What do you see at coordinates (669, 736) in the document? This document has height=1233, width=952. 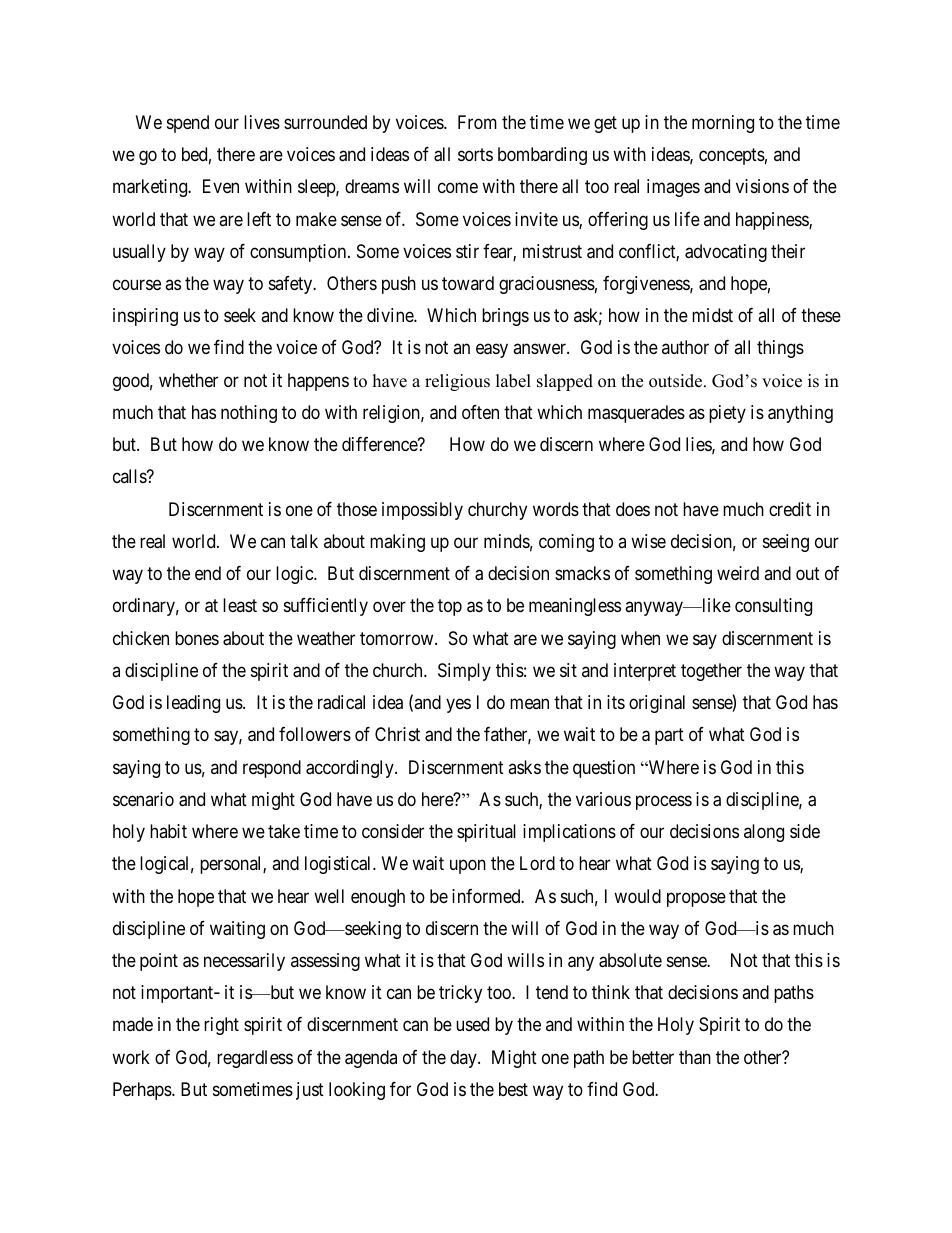 I see `part` at bounding box center [669, 736].
